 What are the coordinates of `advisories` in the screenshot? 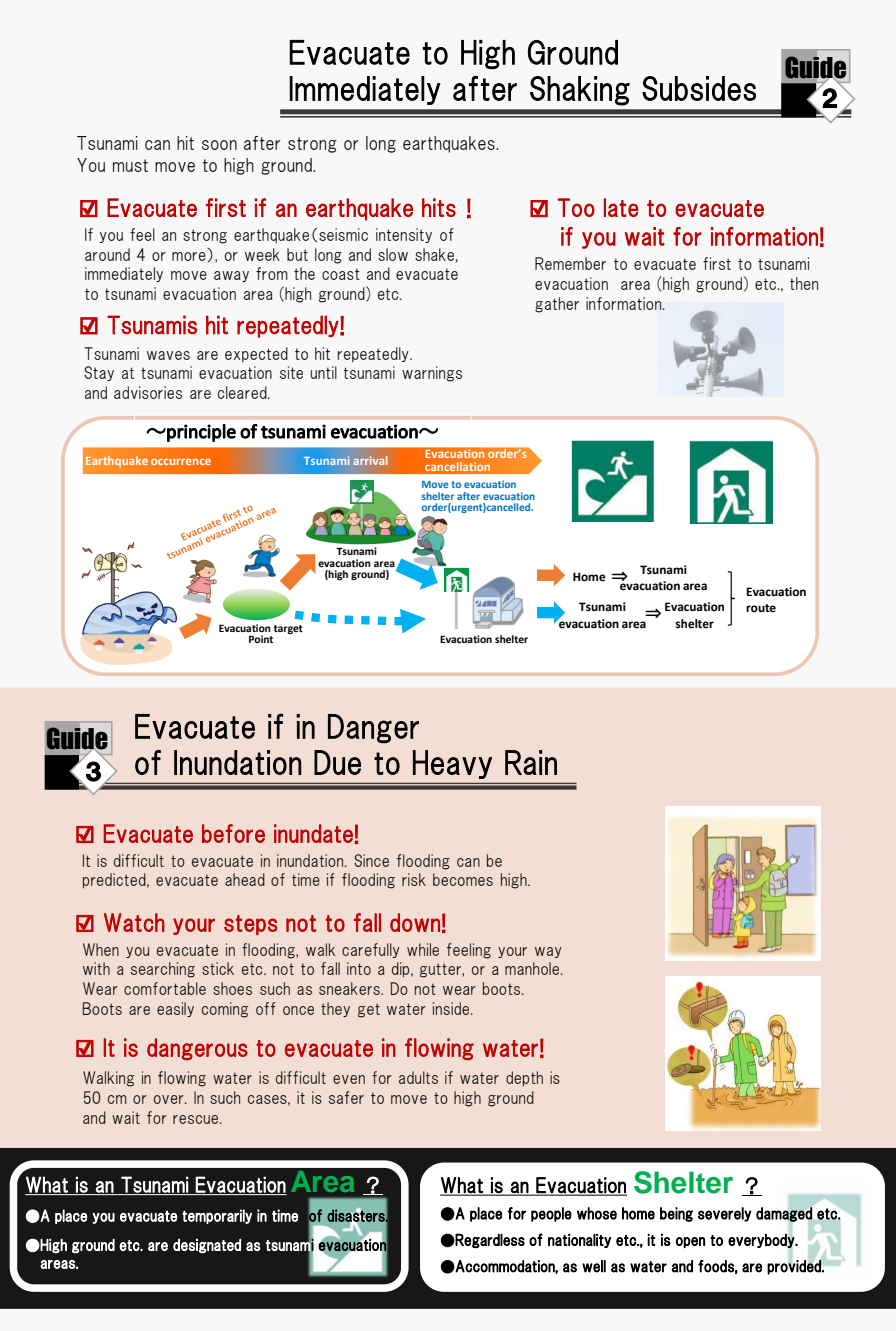 It's located at (148, 392).
